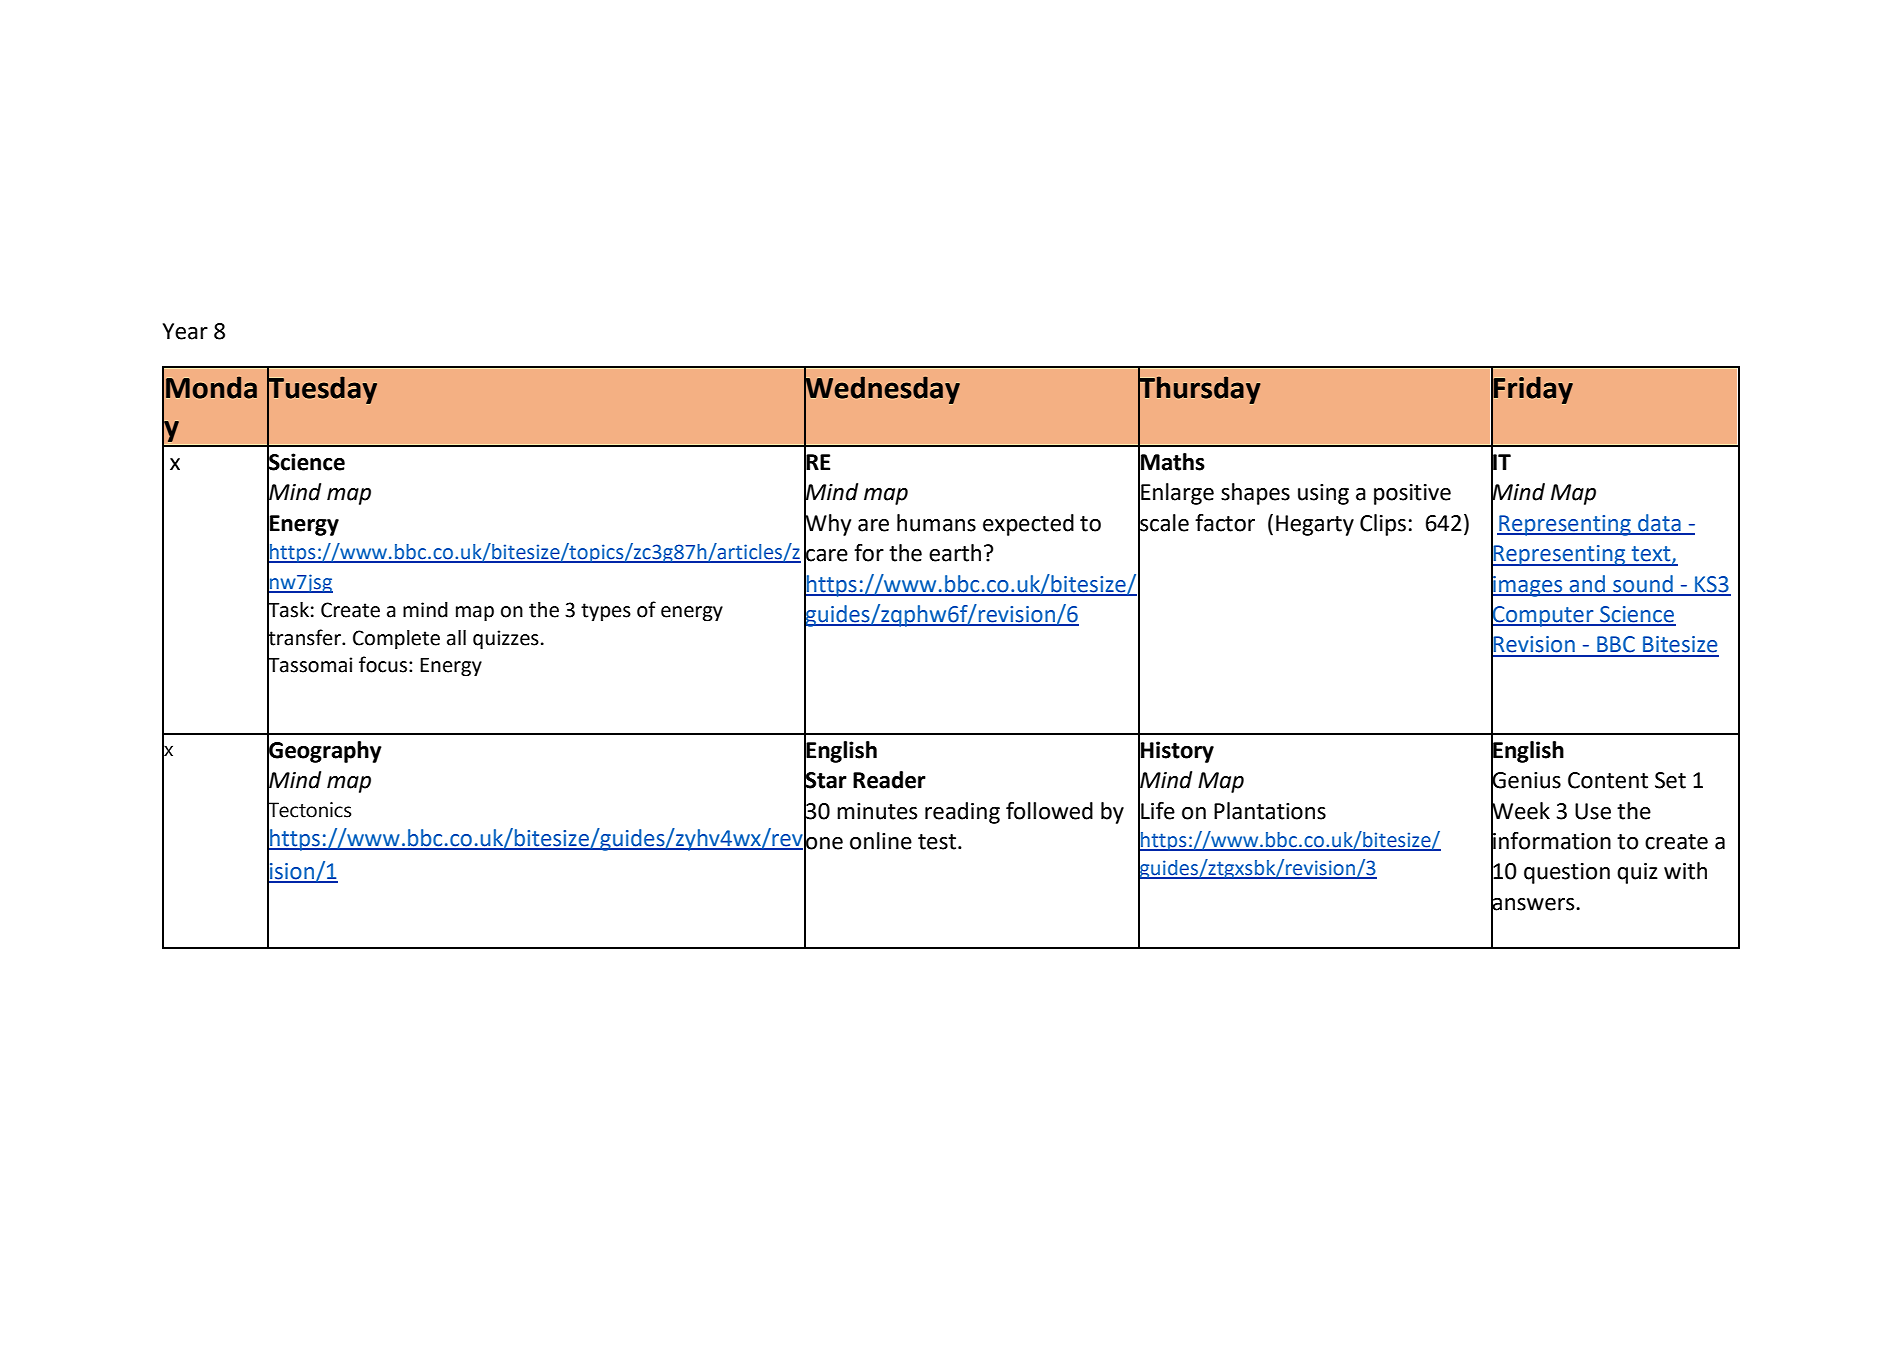 The height and width of the screenshot is (1345, 1902). Describe the element at coordinates (938, 842) in the screenshot. I see `test` at that location.
